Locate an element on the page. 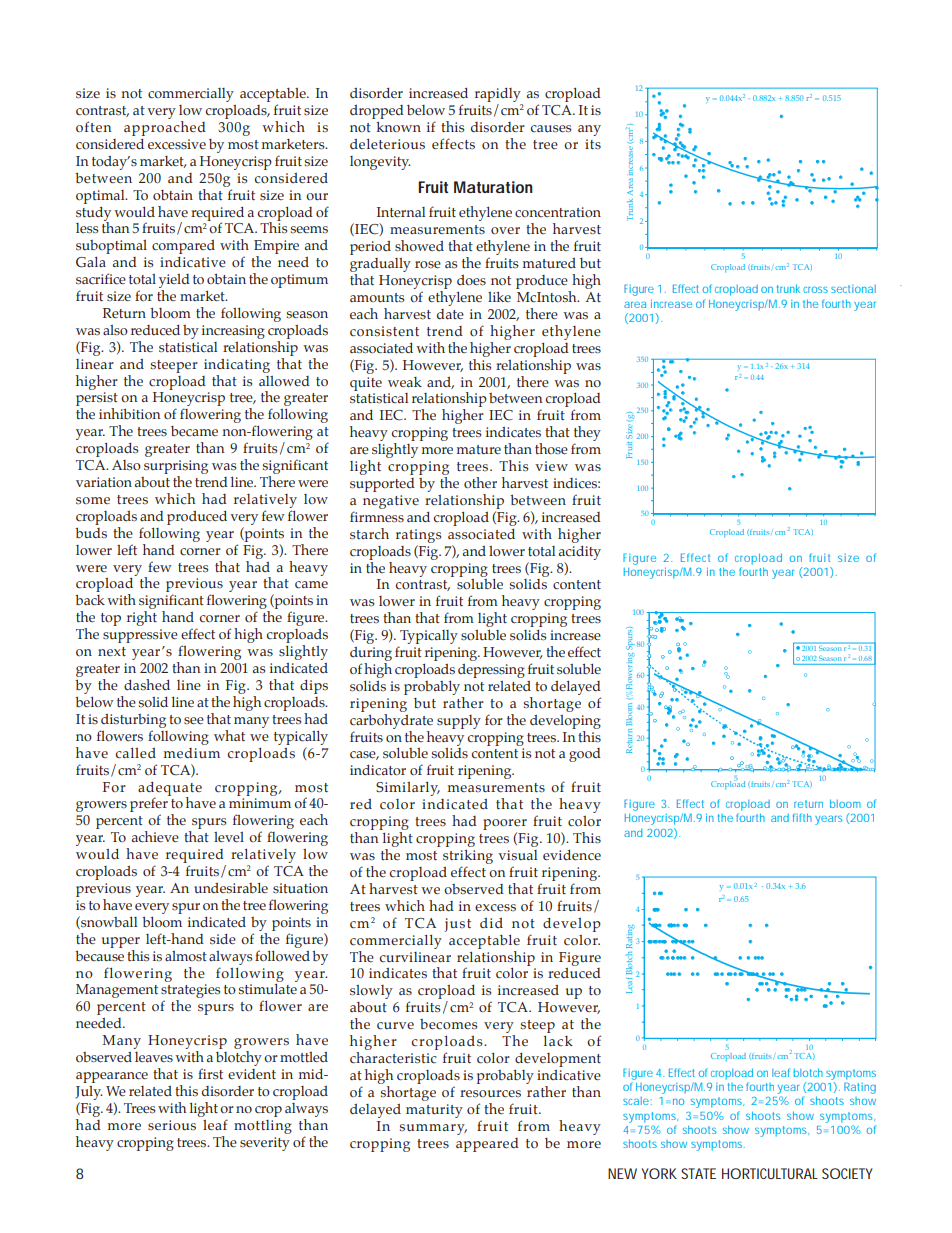 This image has height=1233, width=952. approached is located at coordinates (165, 127).
